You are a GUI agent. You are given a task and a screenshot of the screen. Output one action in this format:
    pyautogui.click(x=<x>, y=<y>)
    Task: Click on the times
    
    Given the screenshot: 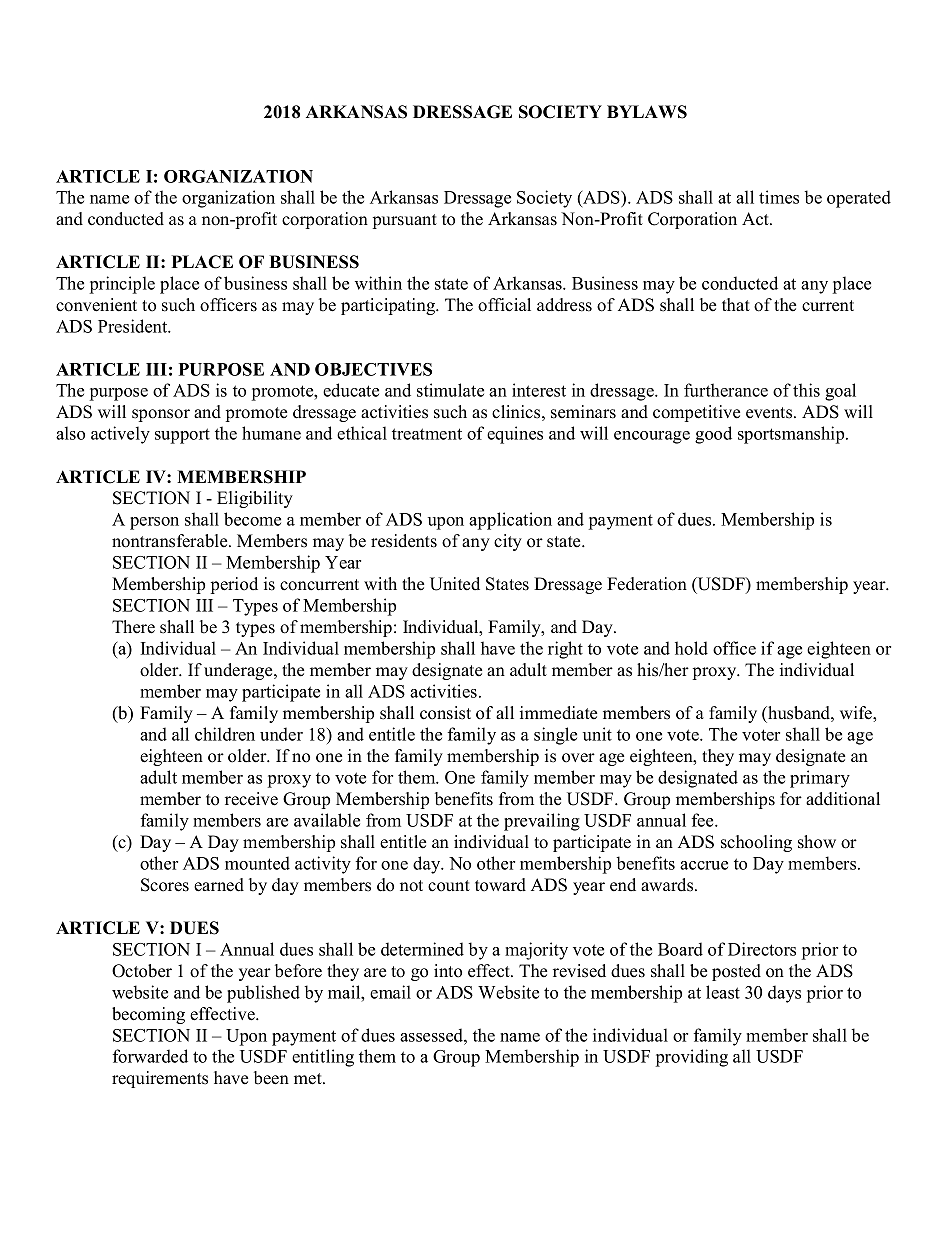 What is the action you would take?
    pyautogui.click(x=779, y=197)
